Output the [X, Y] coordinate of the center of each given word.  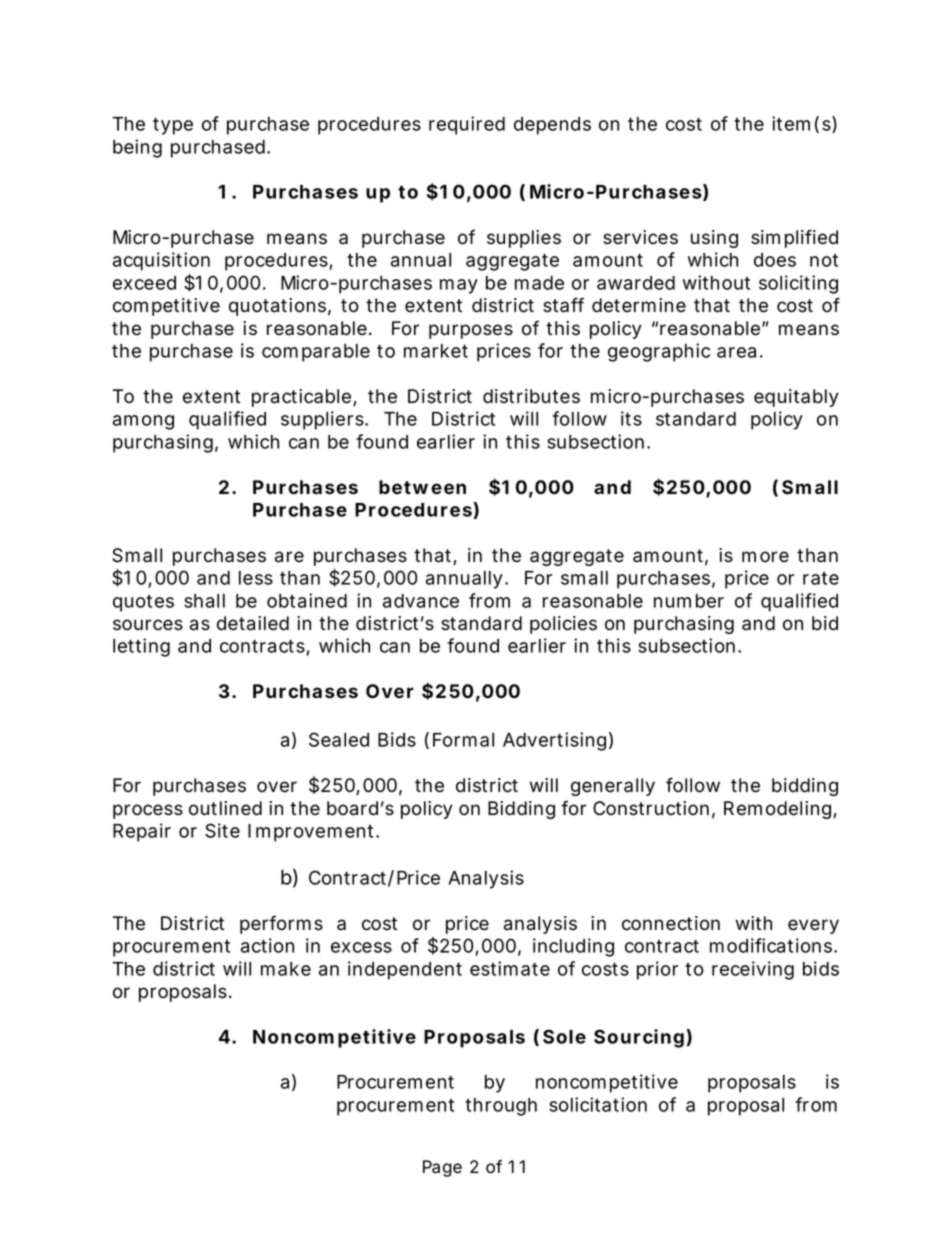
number [689, 601]
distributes [531, 396]
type [173, 126]
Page [442, 1168]
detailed [253, 623]
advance [421, 601]
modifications [772, 945]
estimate [510, 968]
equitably [796, 398]
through [501, 1107]
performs [281, 924]
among [143, 422]
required [467, 125]
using [714, 239]
